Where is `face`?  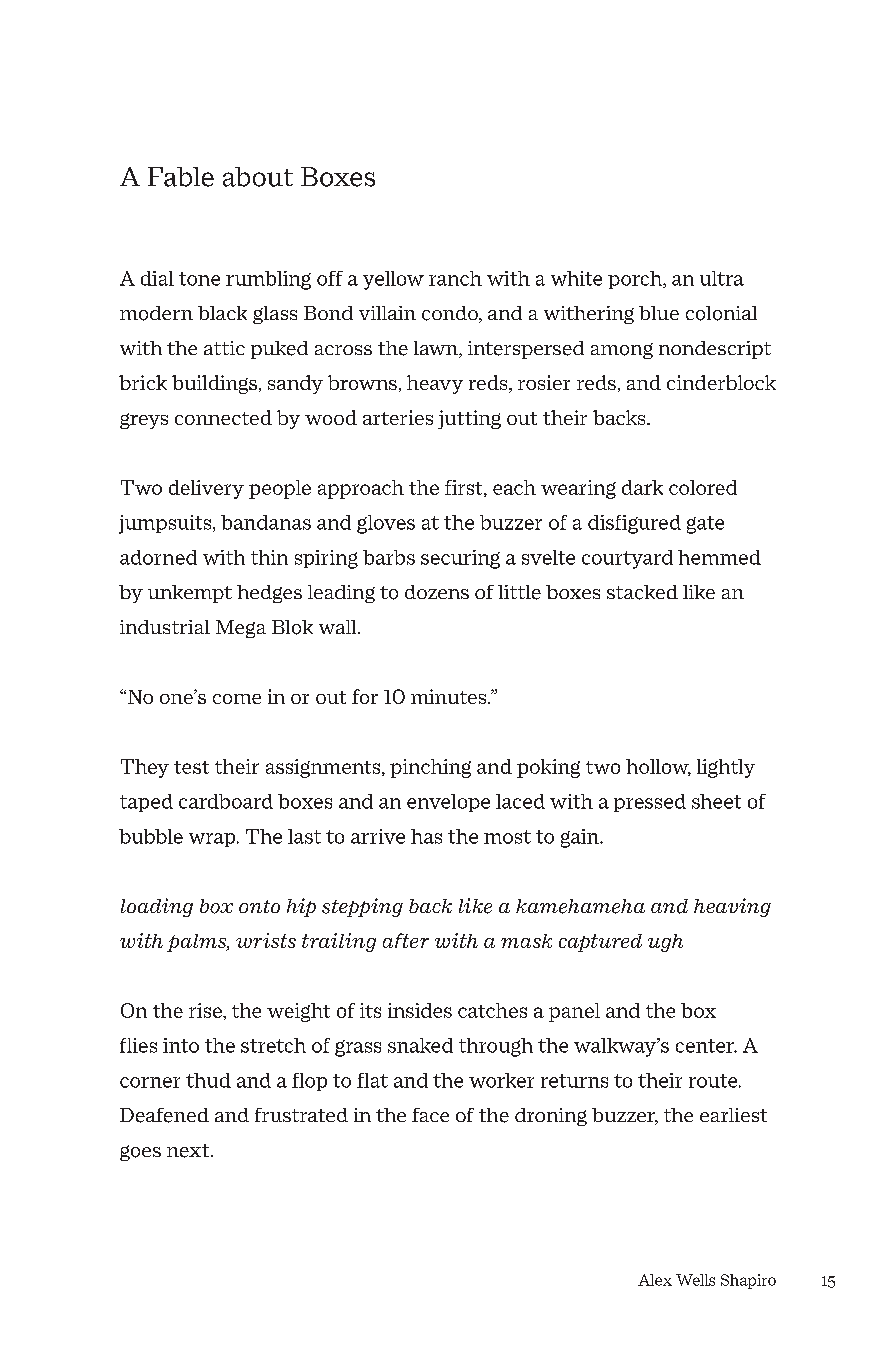
face is located at coordinates (430, 1115).
